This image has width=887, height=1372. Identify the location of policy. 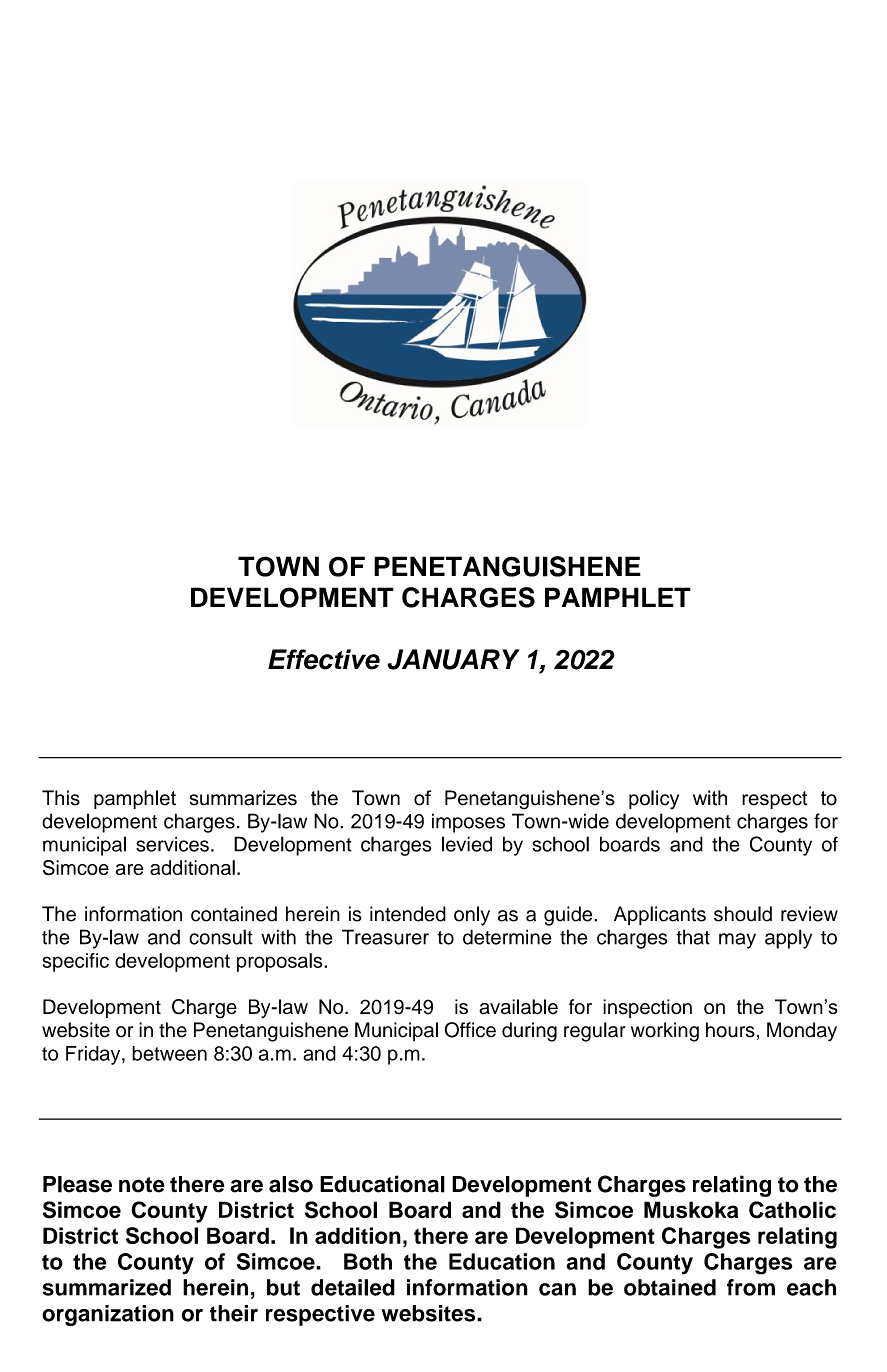
(654, 800).
